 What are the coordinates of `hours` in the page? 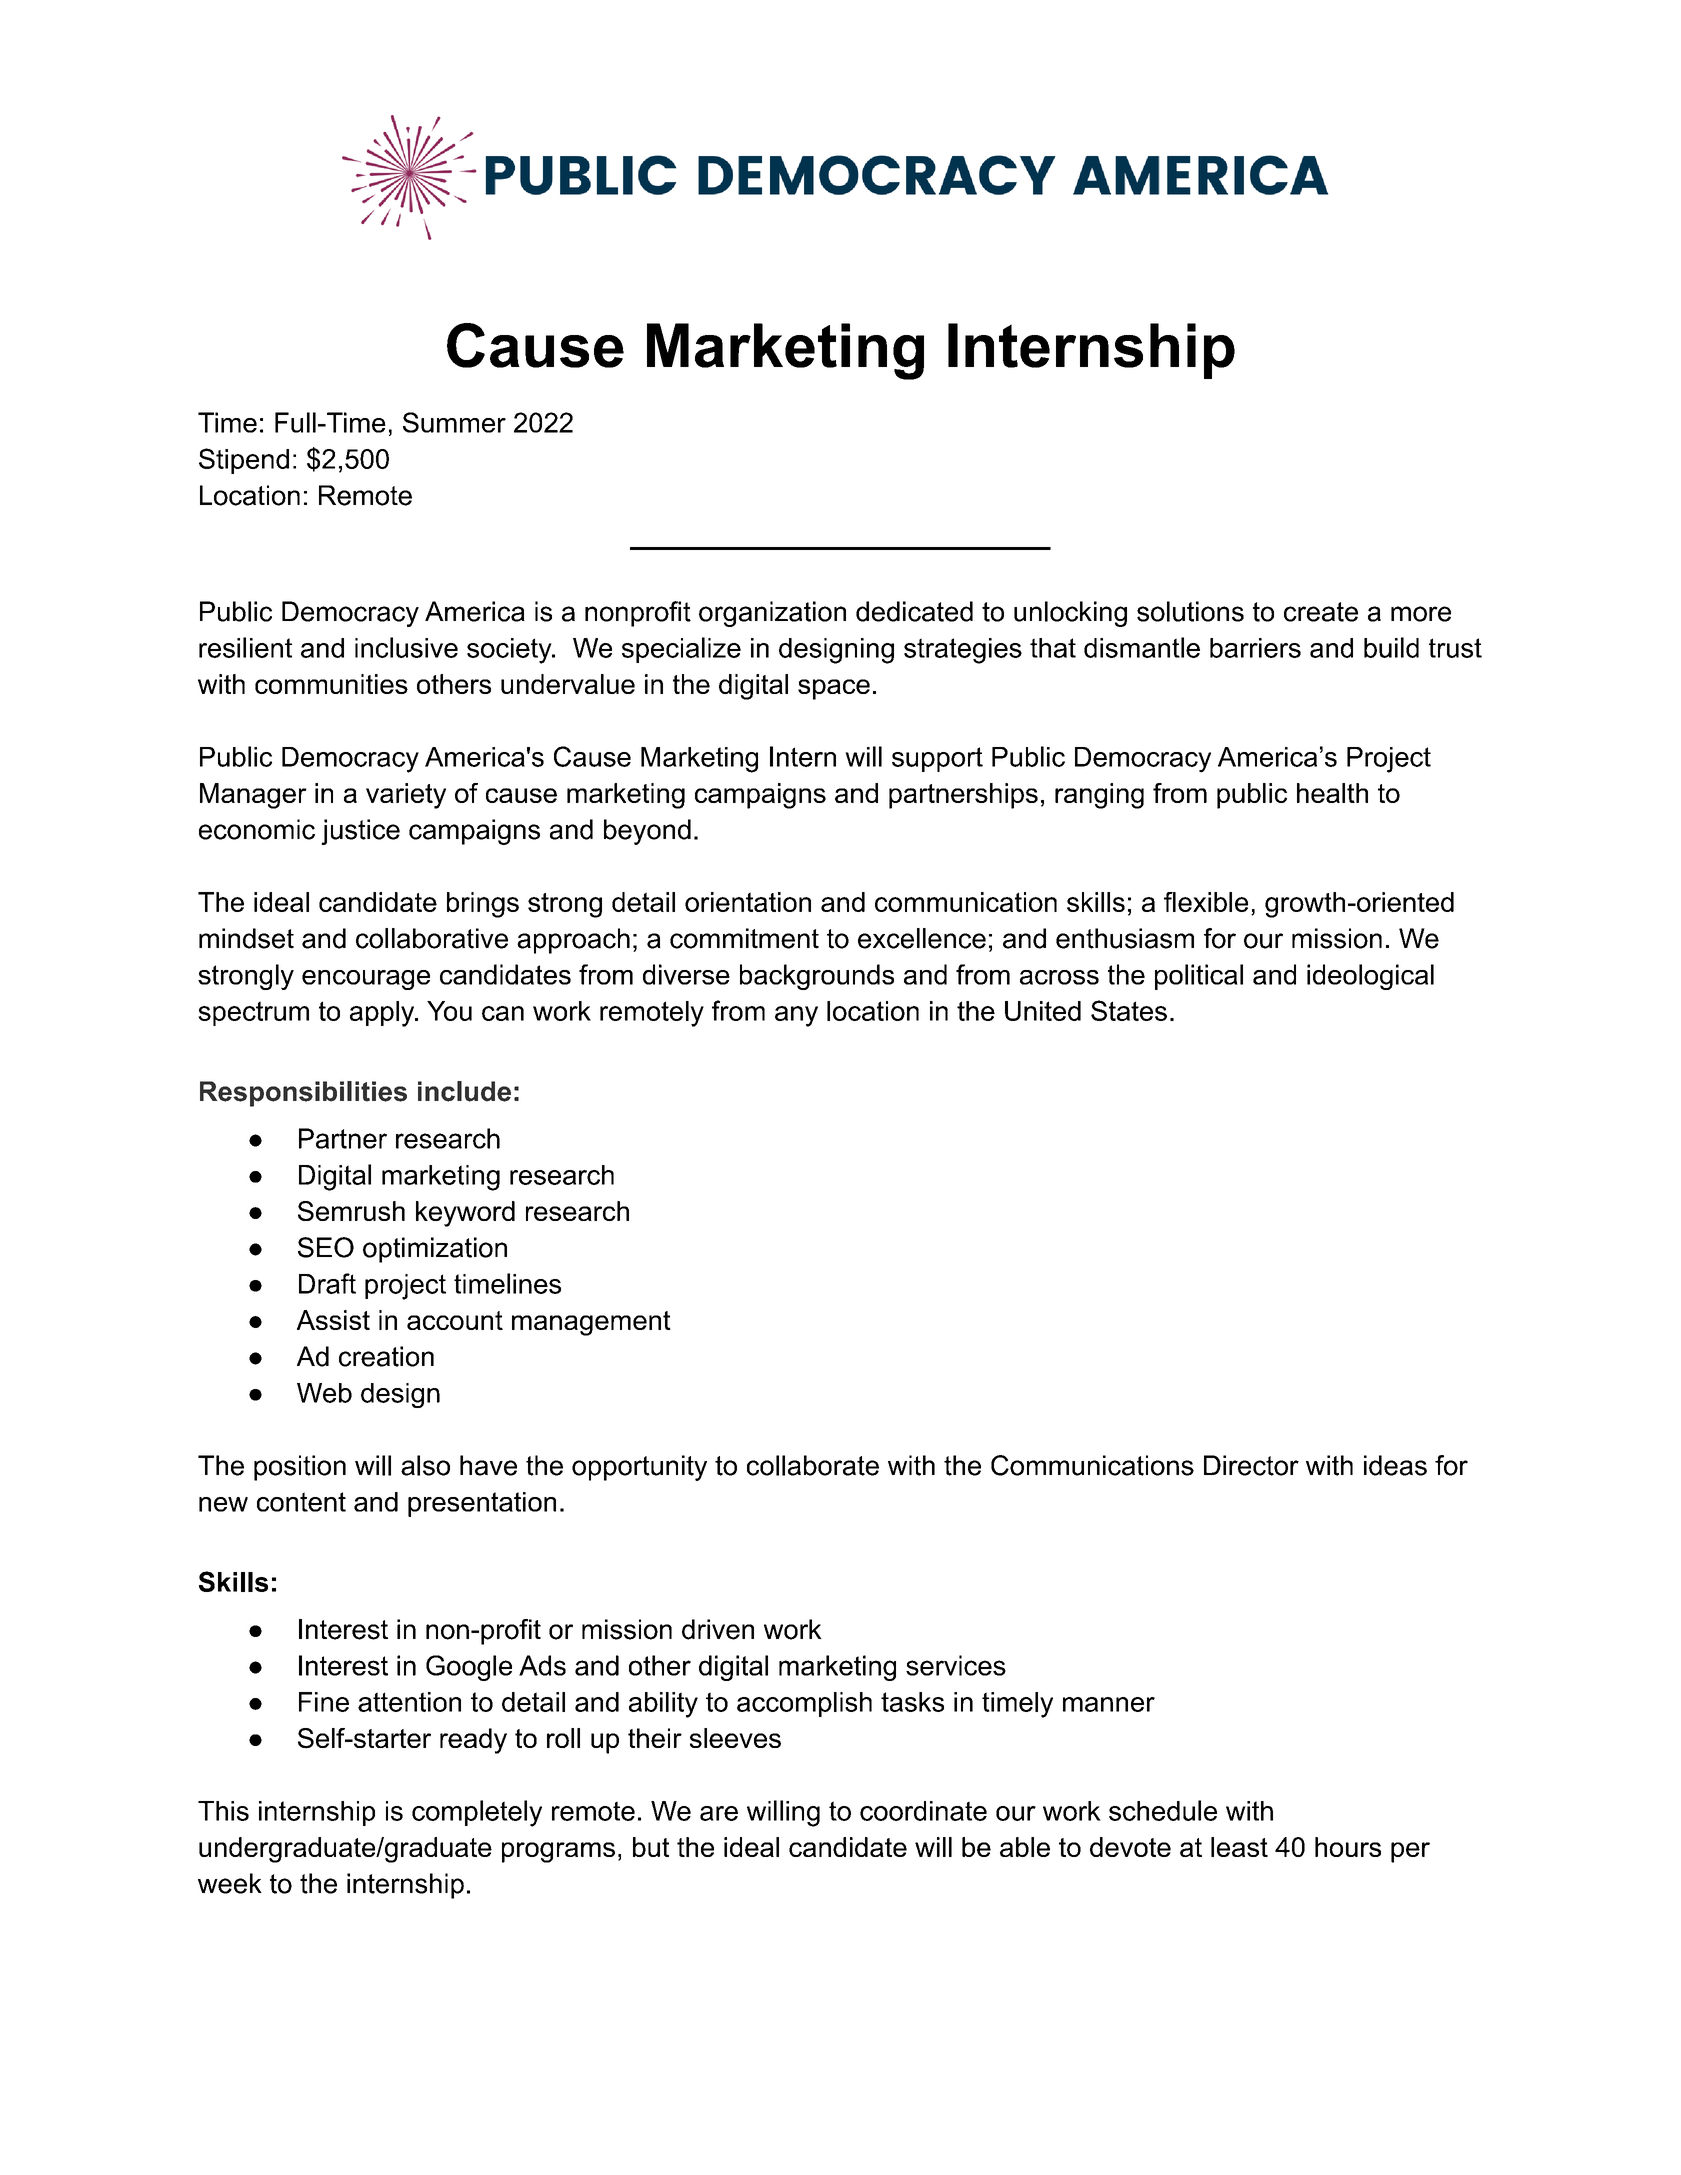 It's located at (1348, 1847).
